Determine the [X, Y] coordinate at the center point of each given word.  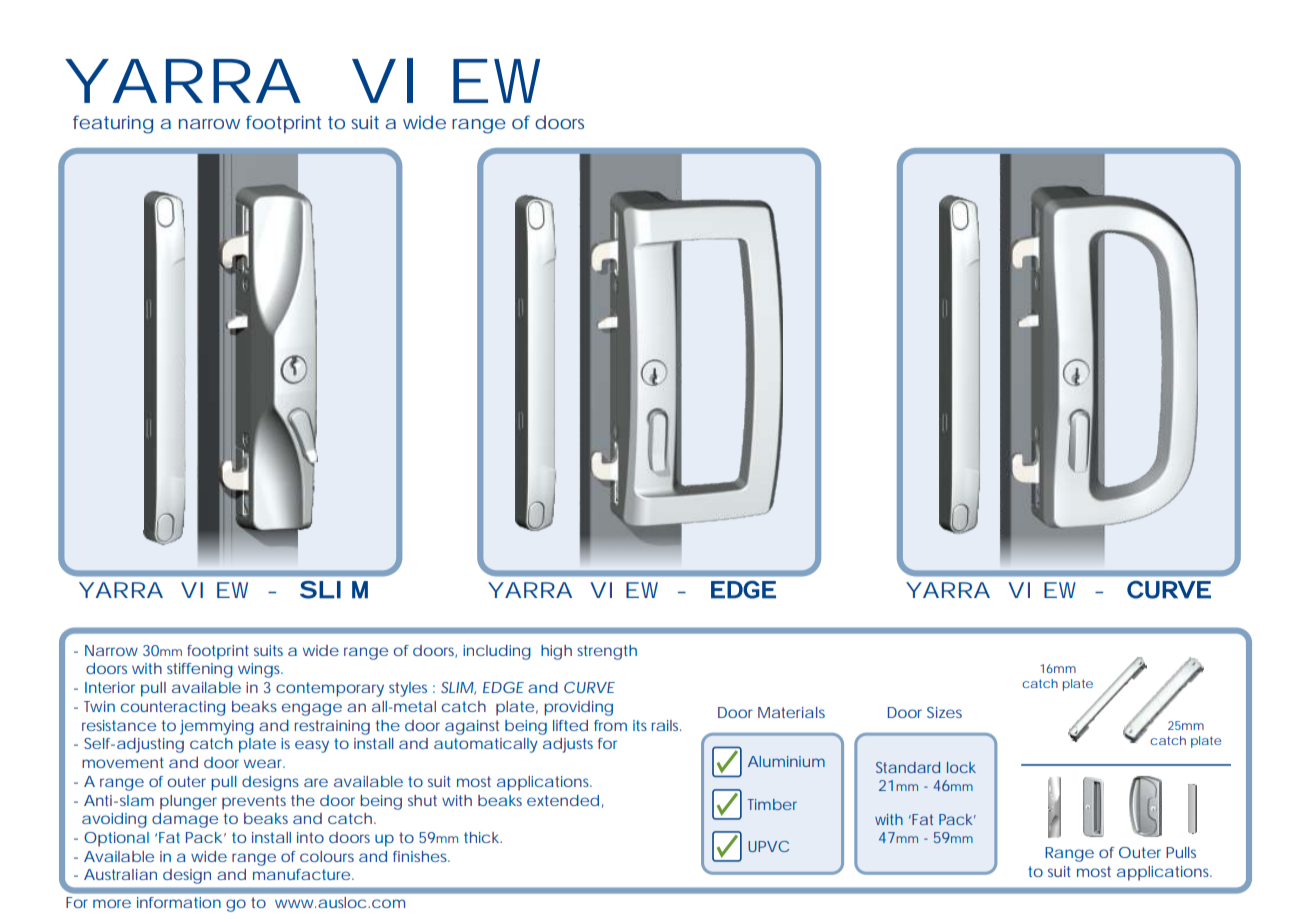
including [497, 652]
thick [483, 837]
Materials [791, 712]
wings [260, 670]
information [179, 902]
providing [579, 708]
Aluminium [786, 761]
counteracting [173, 708]
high [556, 652]
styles [408, 689]
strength [607, 652]
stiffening [200, 670]
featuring [113, 124]
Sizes [944, 712]
